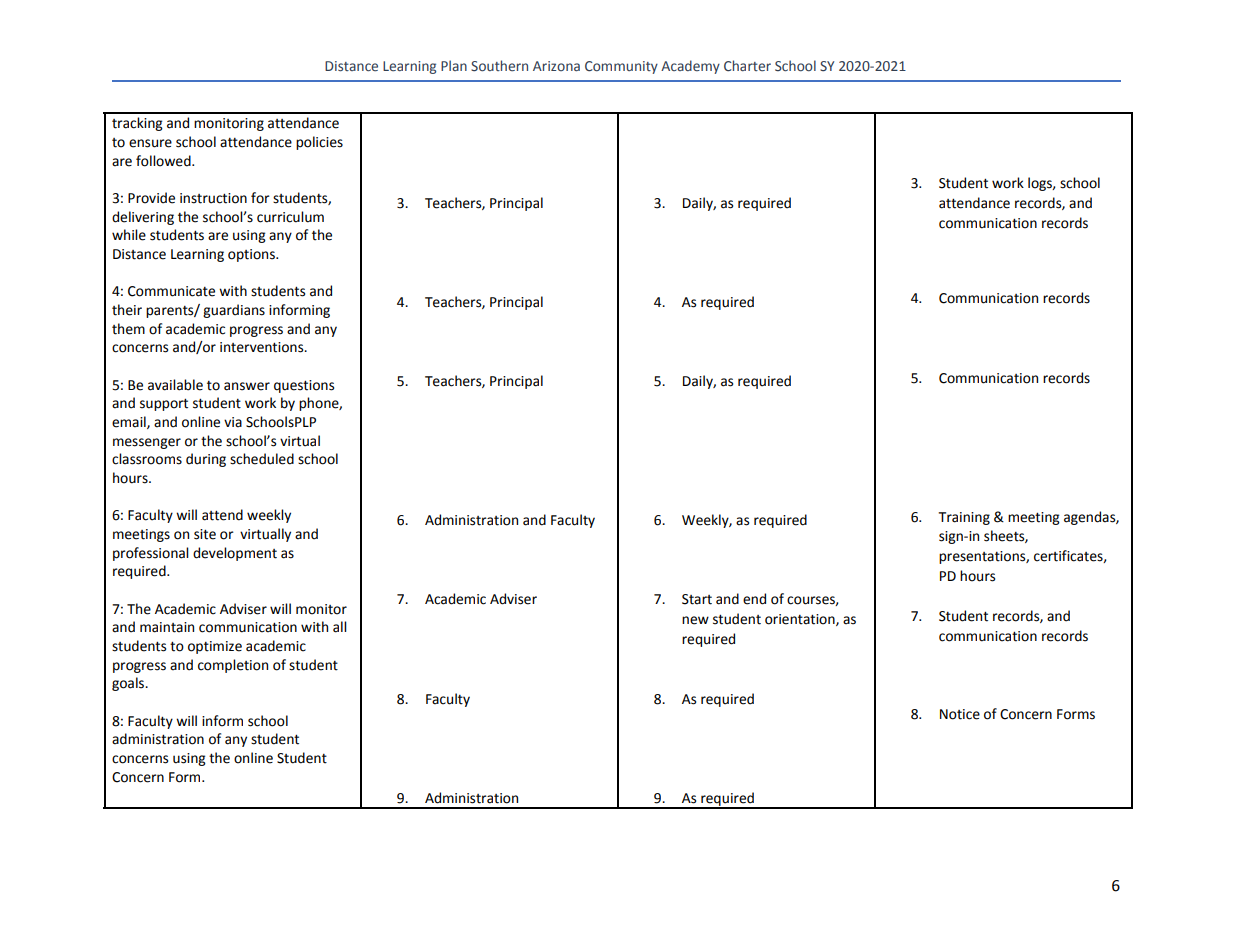 The width and height of the screenshot is (1233, 952). I want to click on new, so click(695, 620).
